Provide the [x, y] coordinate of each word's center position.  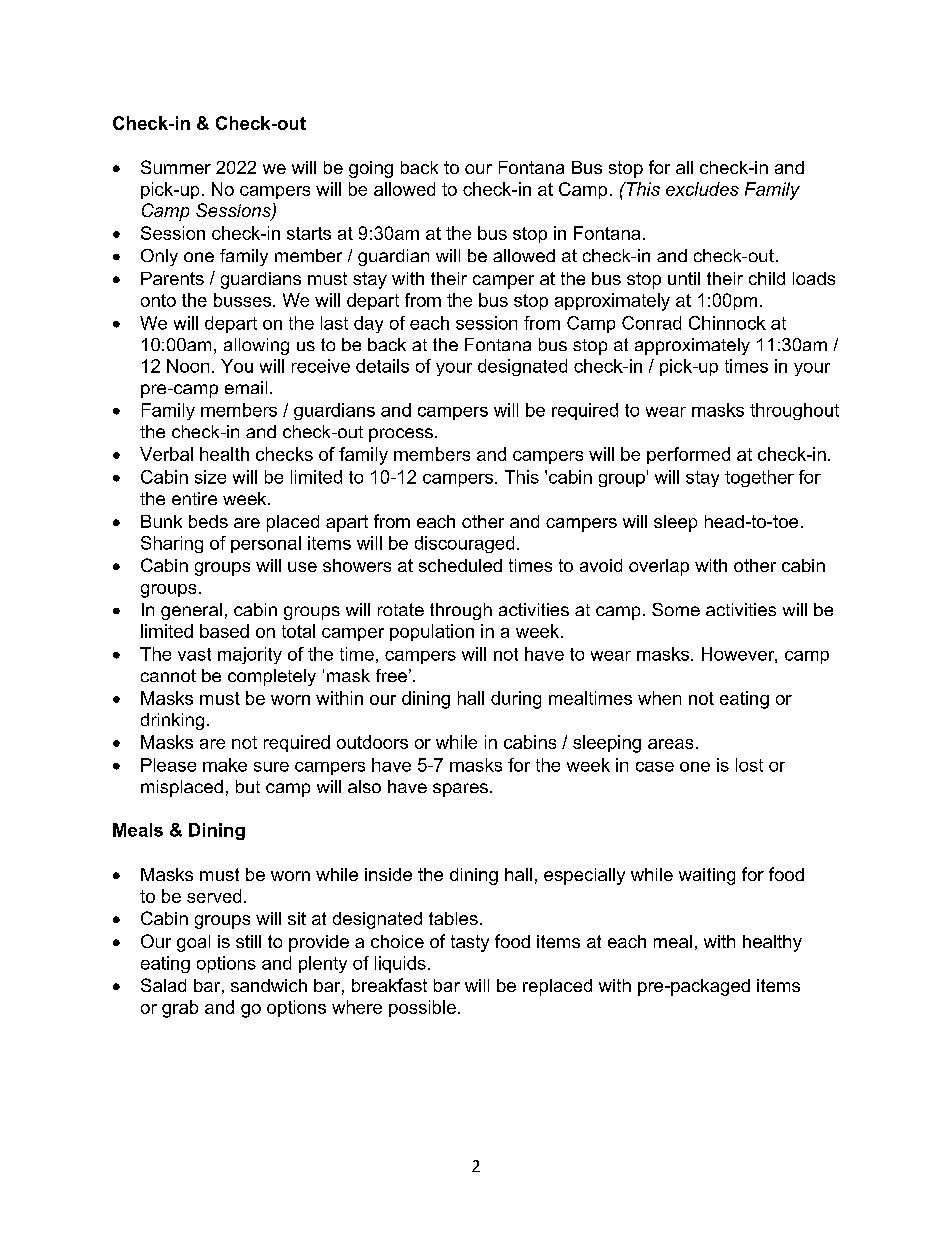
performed [688, 455]
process [401, 435]
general [191, 611]
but [248, 786]
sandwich [269, 985]
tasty [470, 943]
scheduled [460, 565]
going [371, 169]
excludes [702, 189]
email [246, 387]
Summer [176, 167]
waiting [707, 876]
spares [460, 790]
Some [676, 609]
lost [749, 765]
